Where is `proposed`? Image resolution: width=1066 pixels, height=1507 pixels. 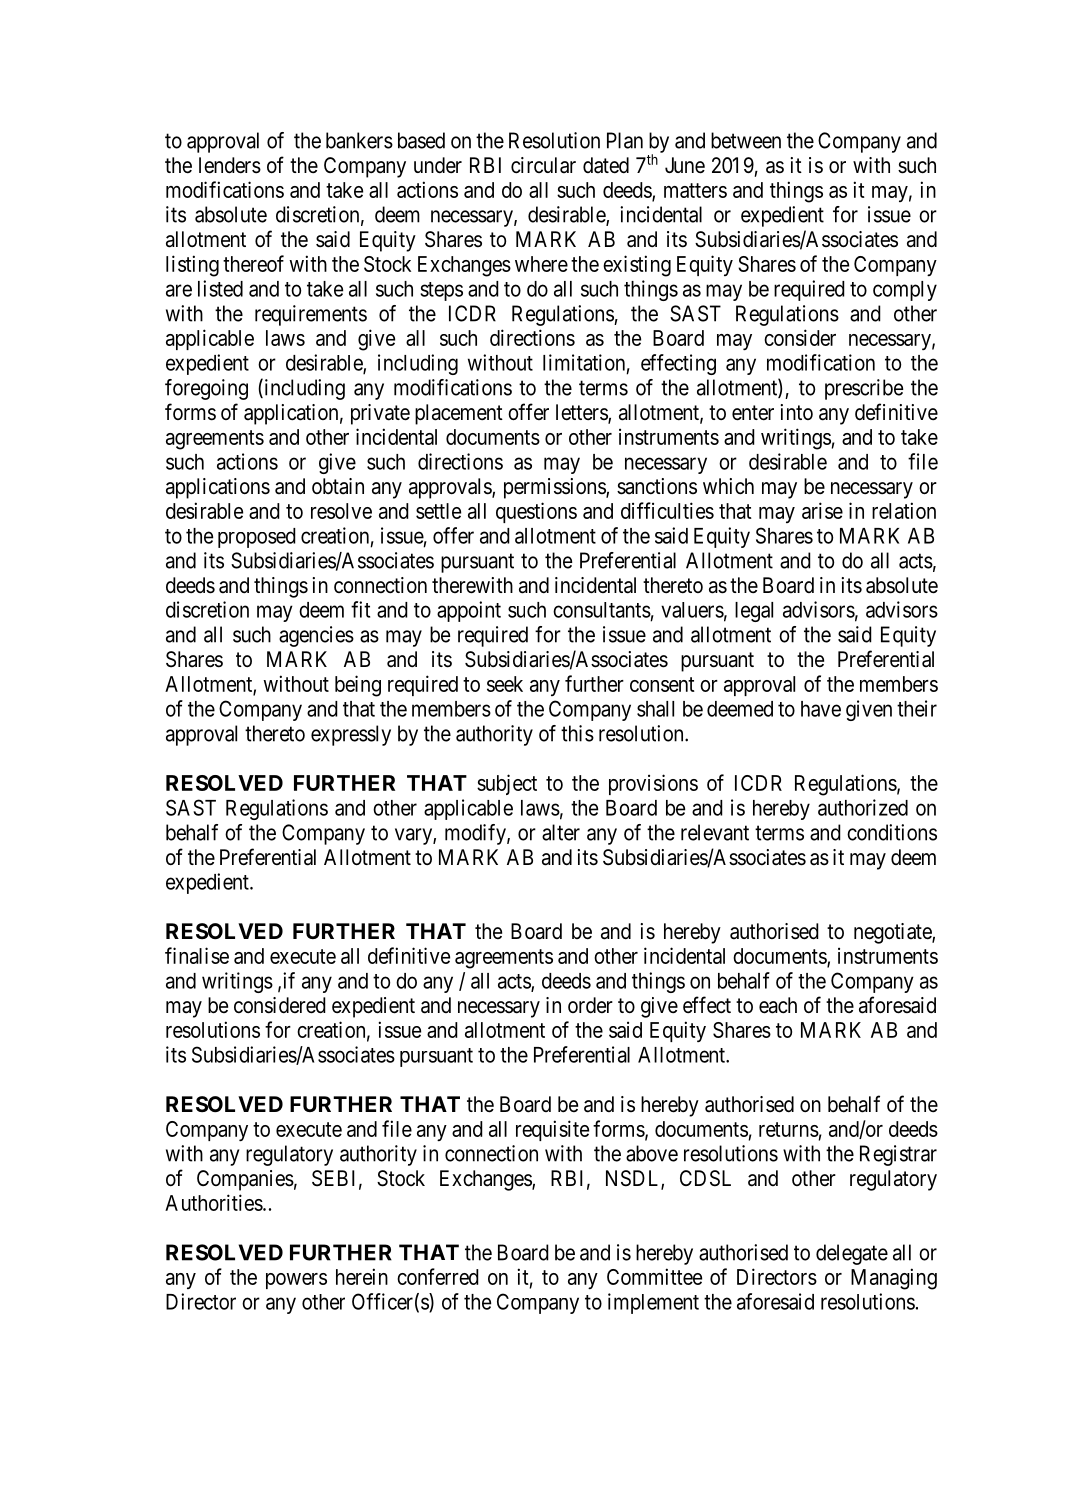 proposed is located at coordinates (257, 538).
